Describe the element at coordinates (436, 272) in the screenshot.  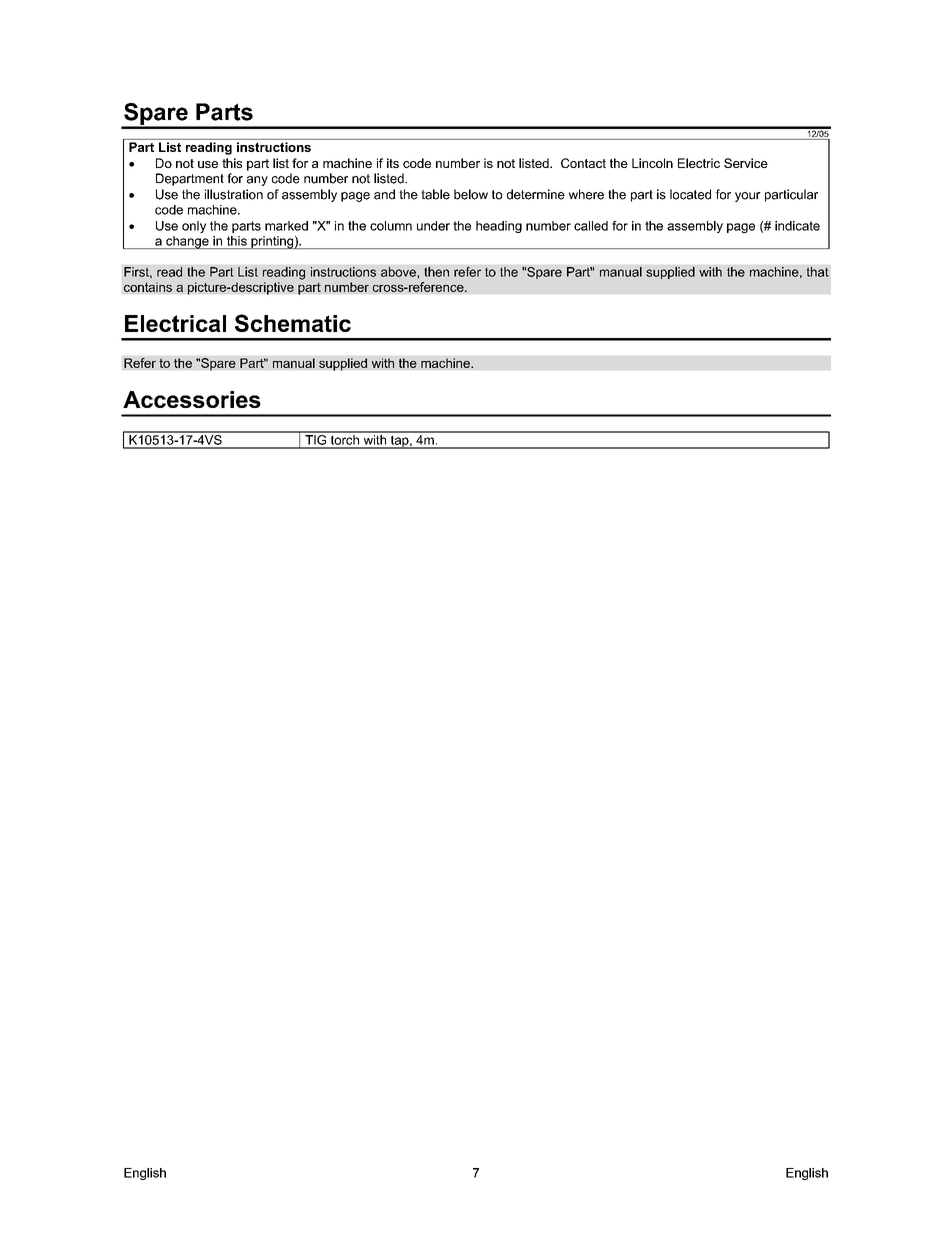
I see `then` at that location.
